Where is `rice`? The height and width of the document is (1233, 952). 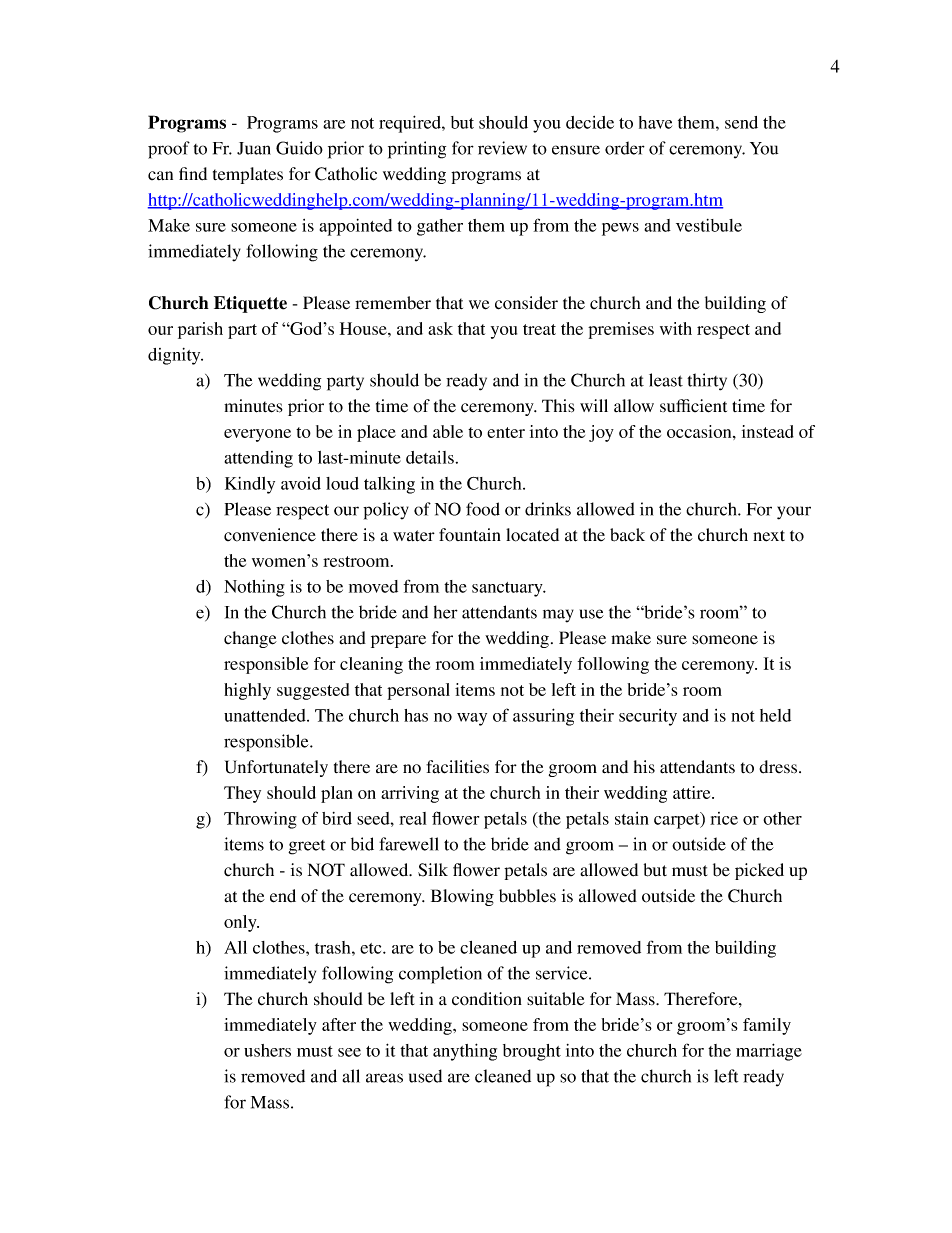 rice is located at coordinates (724, 818).
